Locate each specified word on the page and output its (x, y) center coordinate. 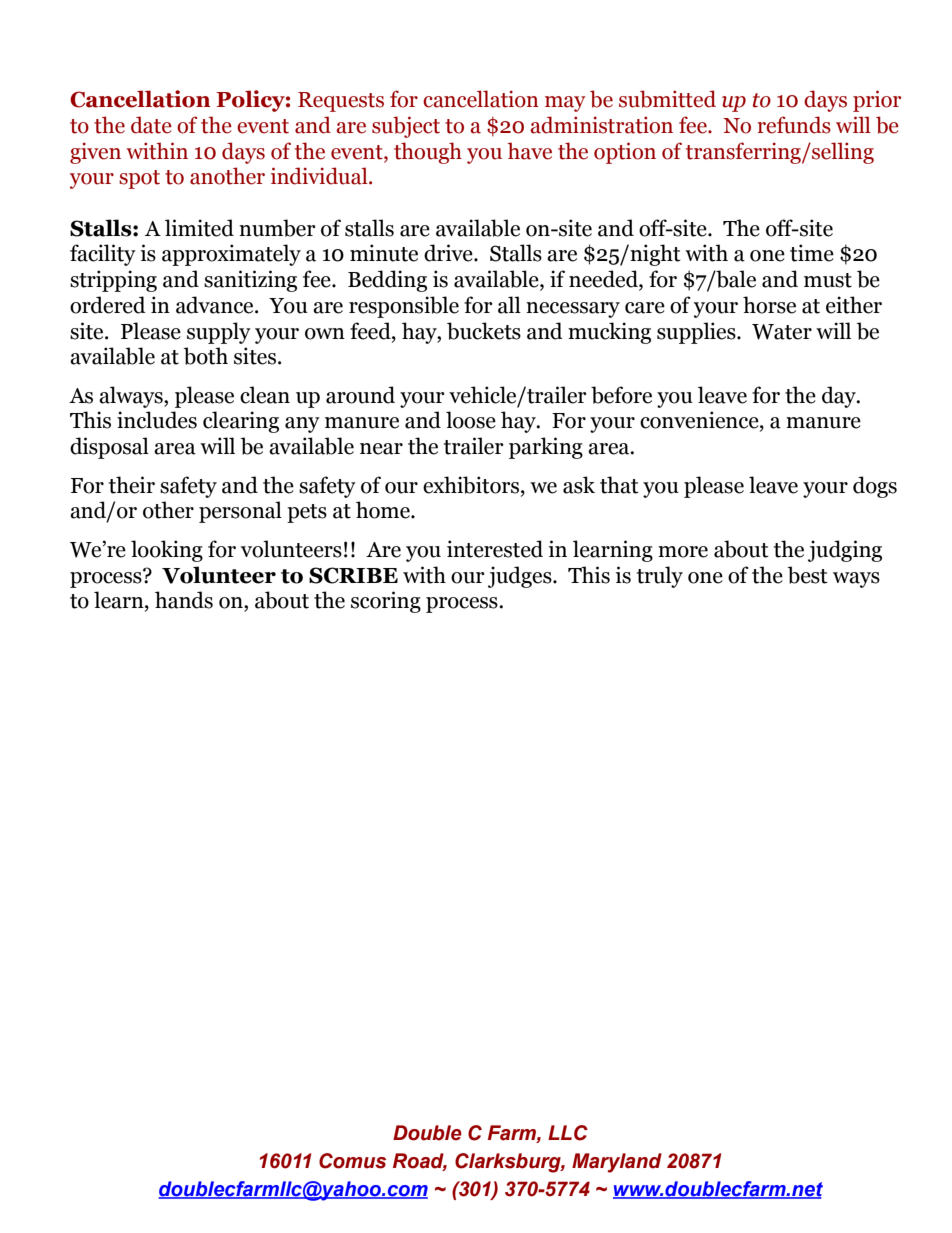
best (808, 575)
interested (495, 549)
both (206, 356)
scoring (386, 602)
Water (782, 332)
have (529, 151)
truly (660, 577)
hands (184, 600)
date (151, 125)
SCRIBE (353, 575)
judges (521, 577)
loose (471, 420)
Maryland (617, 1163)
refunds (794, 125)
